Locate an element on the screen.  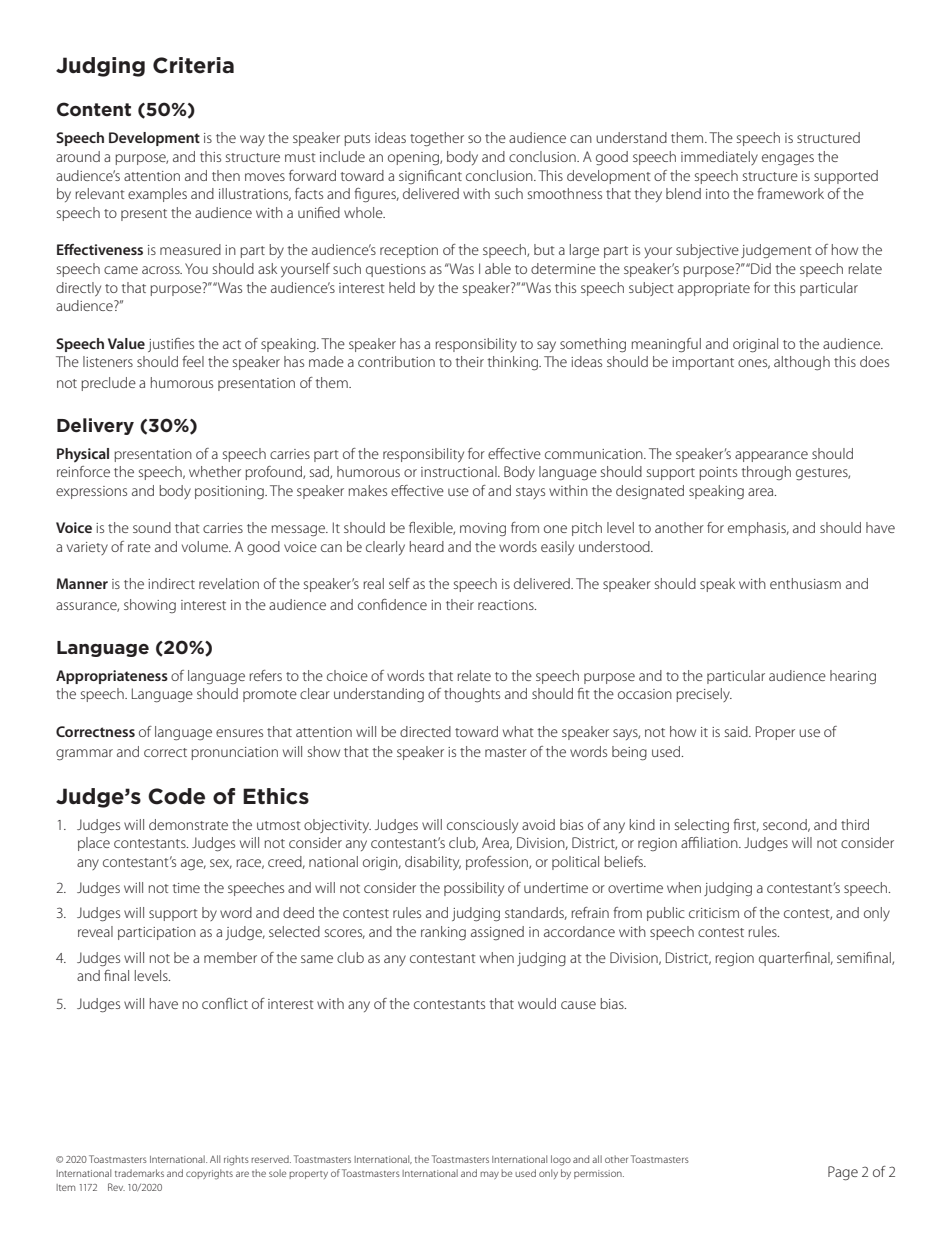
may is located at coordinates (489, 1175).
